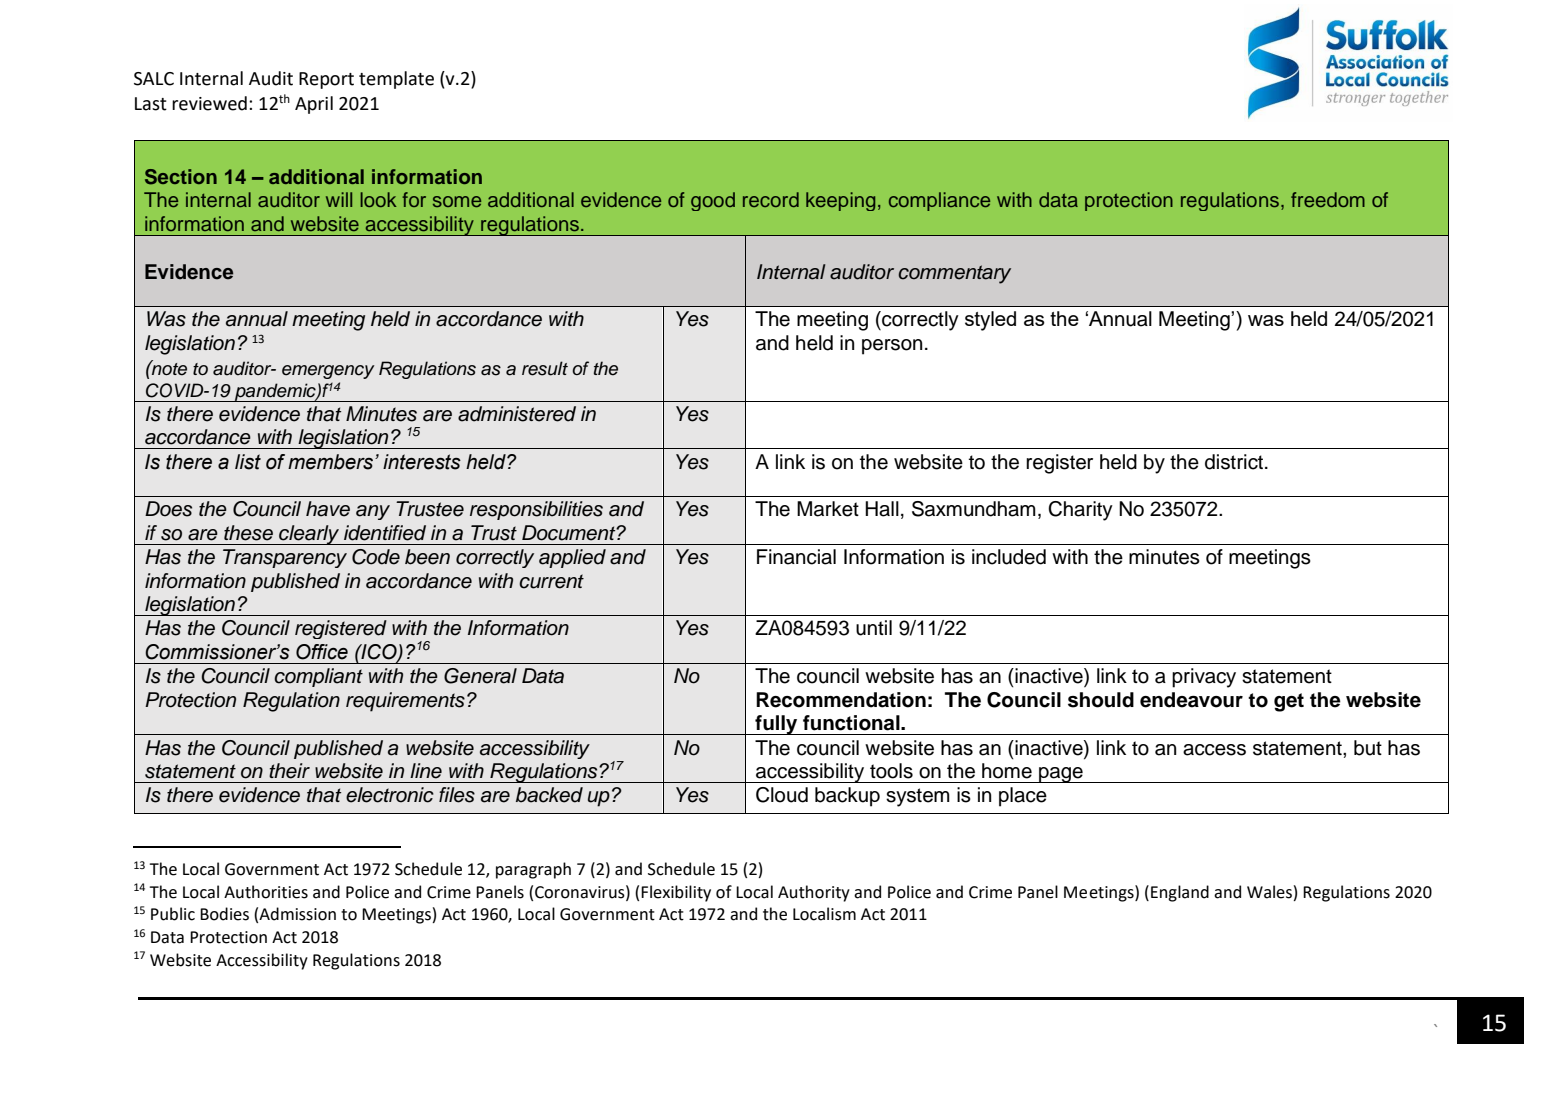 Image resolution: width=1562 pixels, height=1104 pixels. What do you see at coordinates (828, 509) in the screenshot?
I see `Market` at bounding box center [828, 509].
